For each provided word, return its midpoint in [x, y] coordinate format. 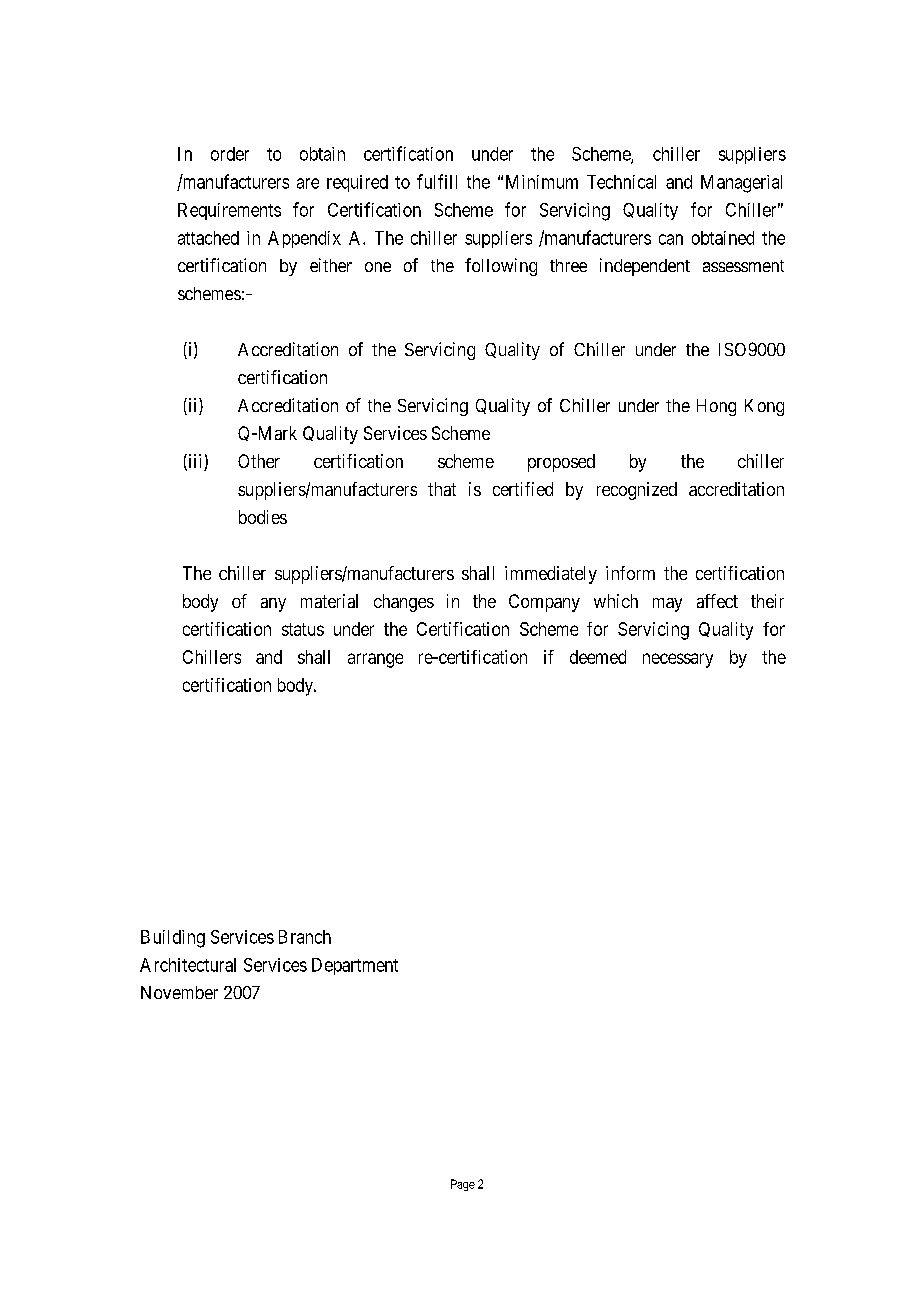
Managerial [741, 184]
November [179, 992]
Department [355, 966]
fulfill [437, 181]
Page [463, 1185]
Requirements [229, 211]
